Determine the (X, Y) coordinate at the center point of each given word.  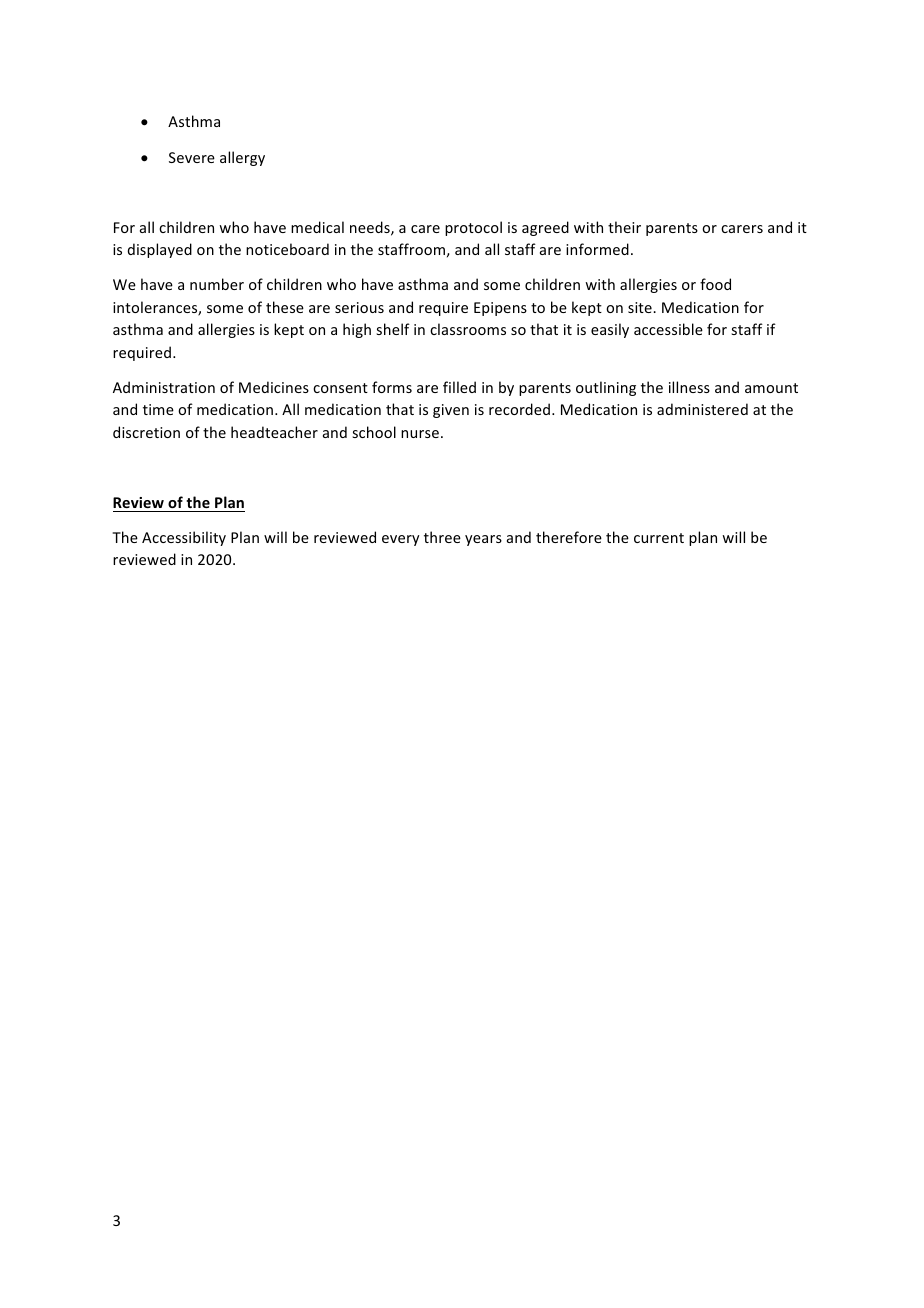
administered (702, 409)
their (624, 227)
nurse (420, 434)
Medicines (274, 387)
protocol (473, 228)
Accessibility (184, 538)
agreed (545, 228)
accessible (668, 329)
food (715, 284)
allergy (242, 158)
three (442, 537)
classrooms (468, 329)
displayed (160, 250)
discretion (146, 432)
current (659, 538)
